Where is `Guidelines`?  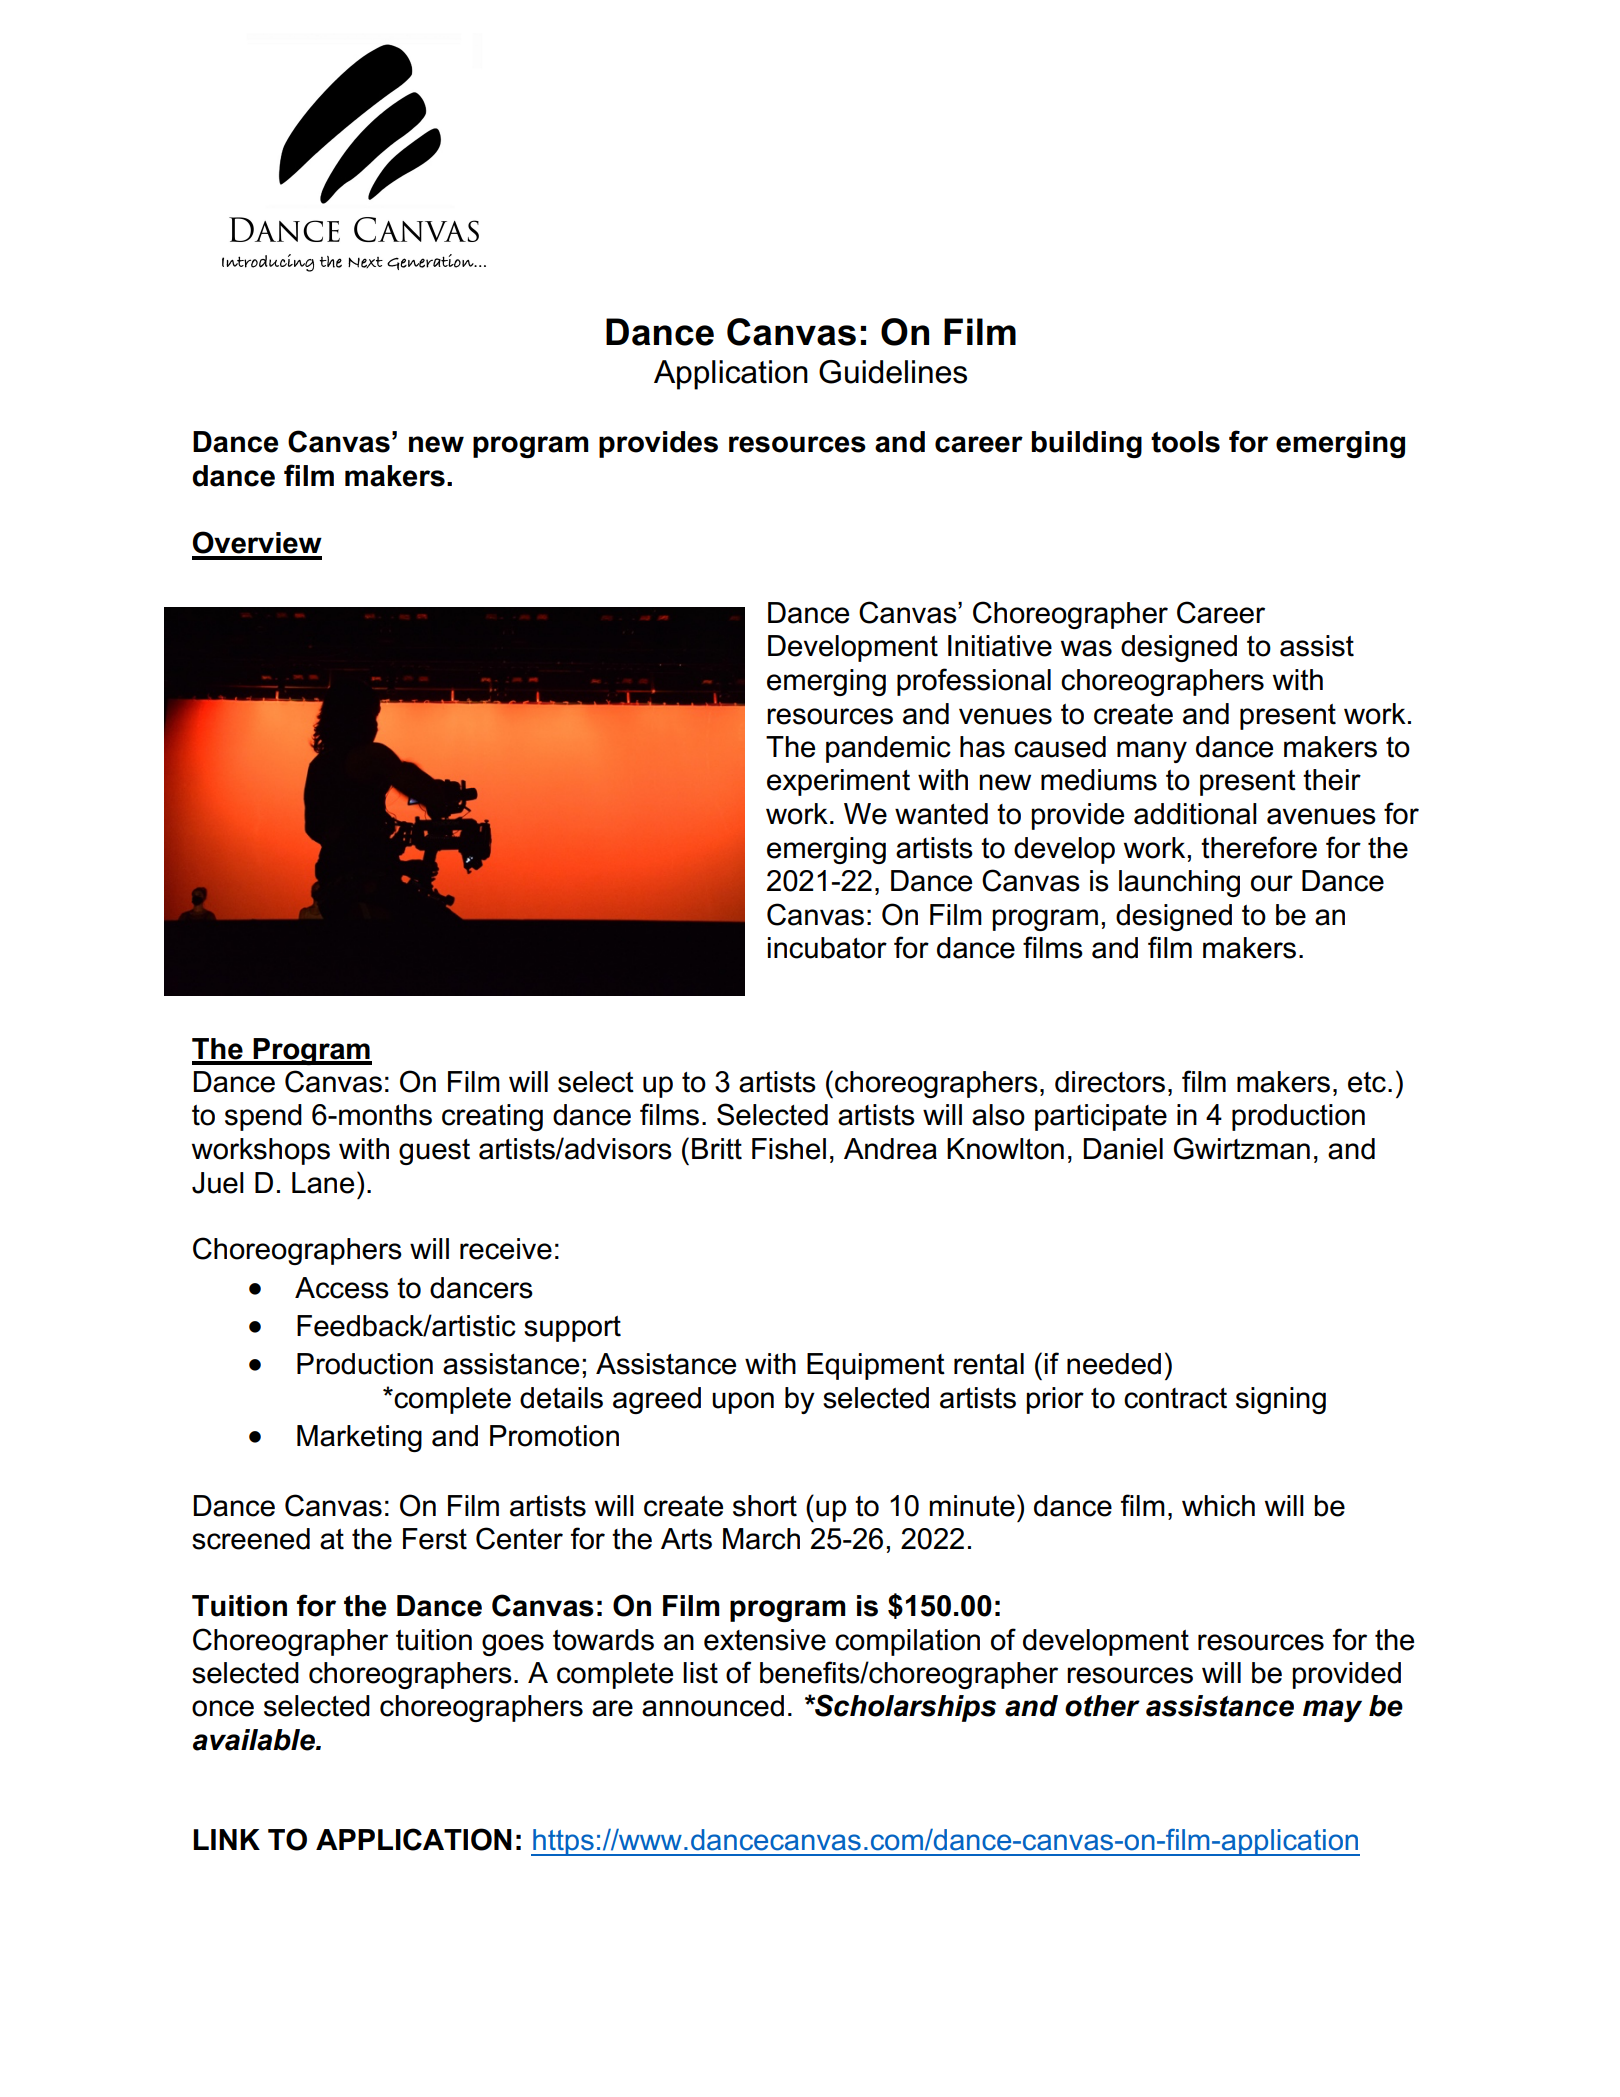 Guidelines is located at coordinates (893, 372).
